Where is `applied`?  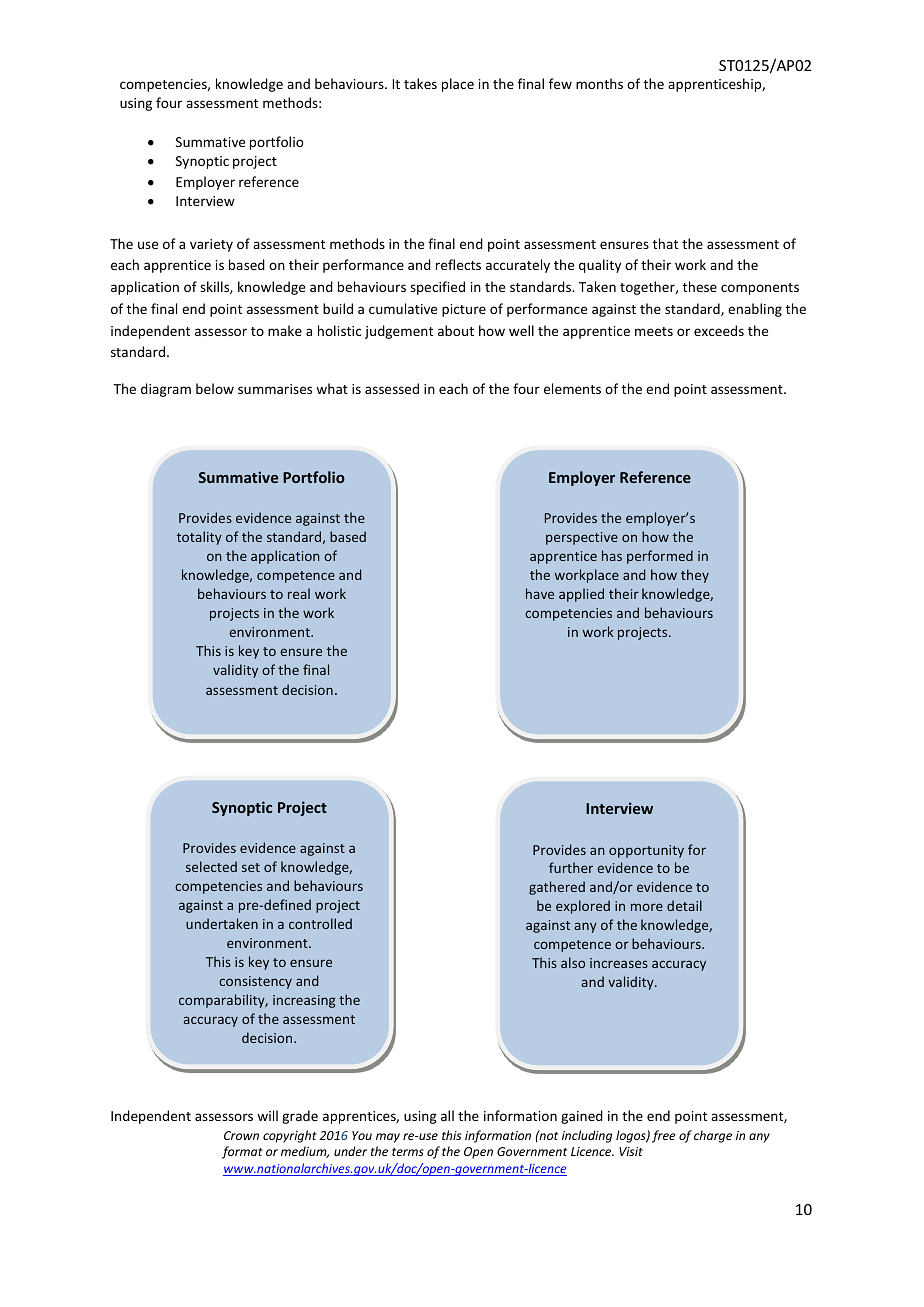
applied is located at coordinates (581, 595).
